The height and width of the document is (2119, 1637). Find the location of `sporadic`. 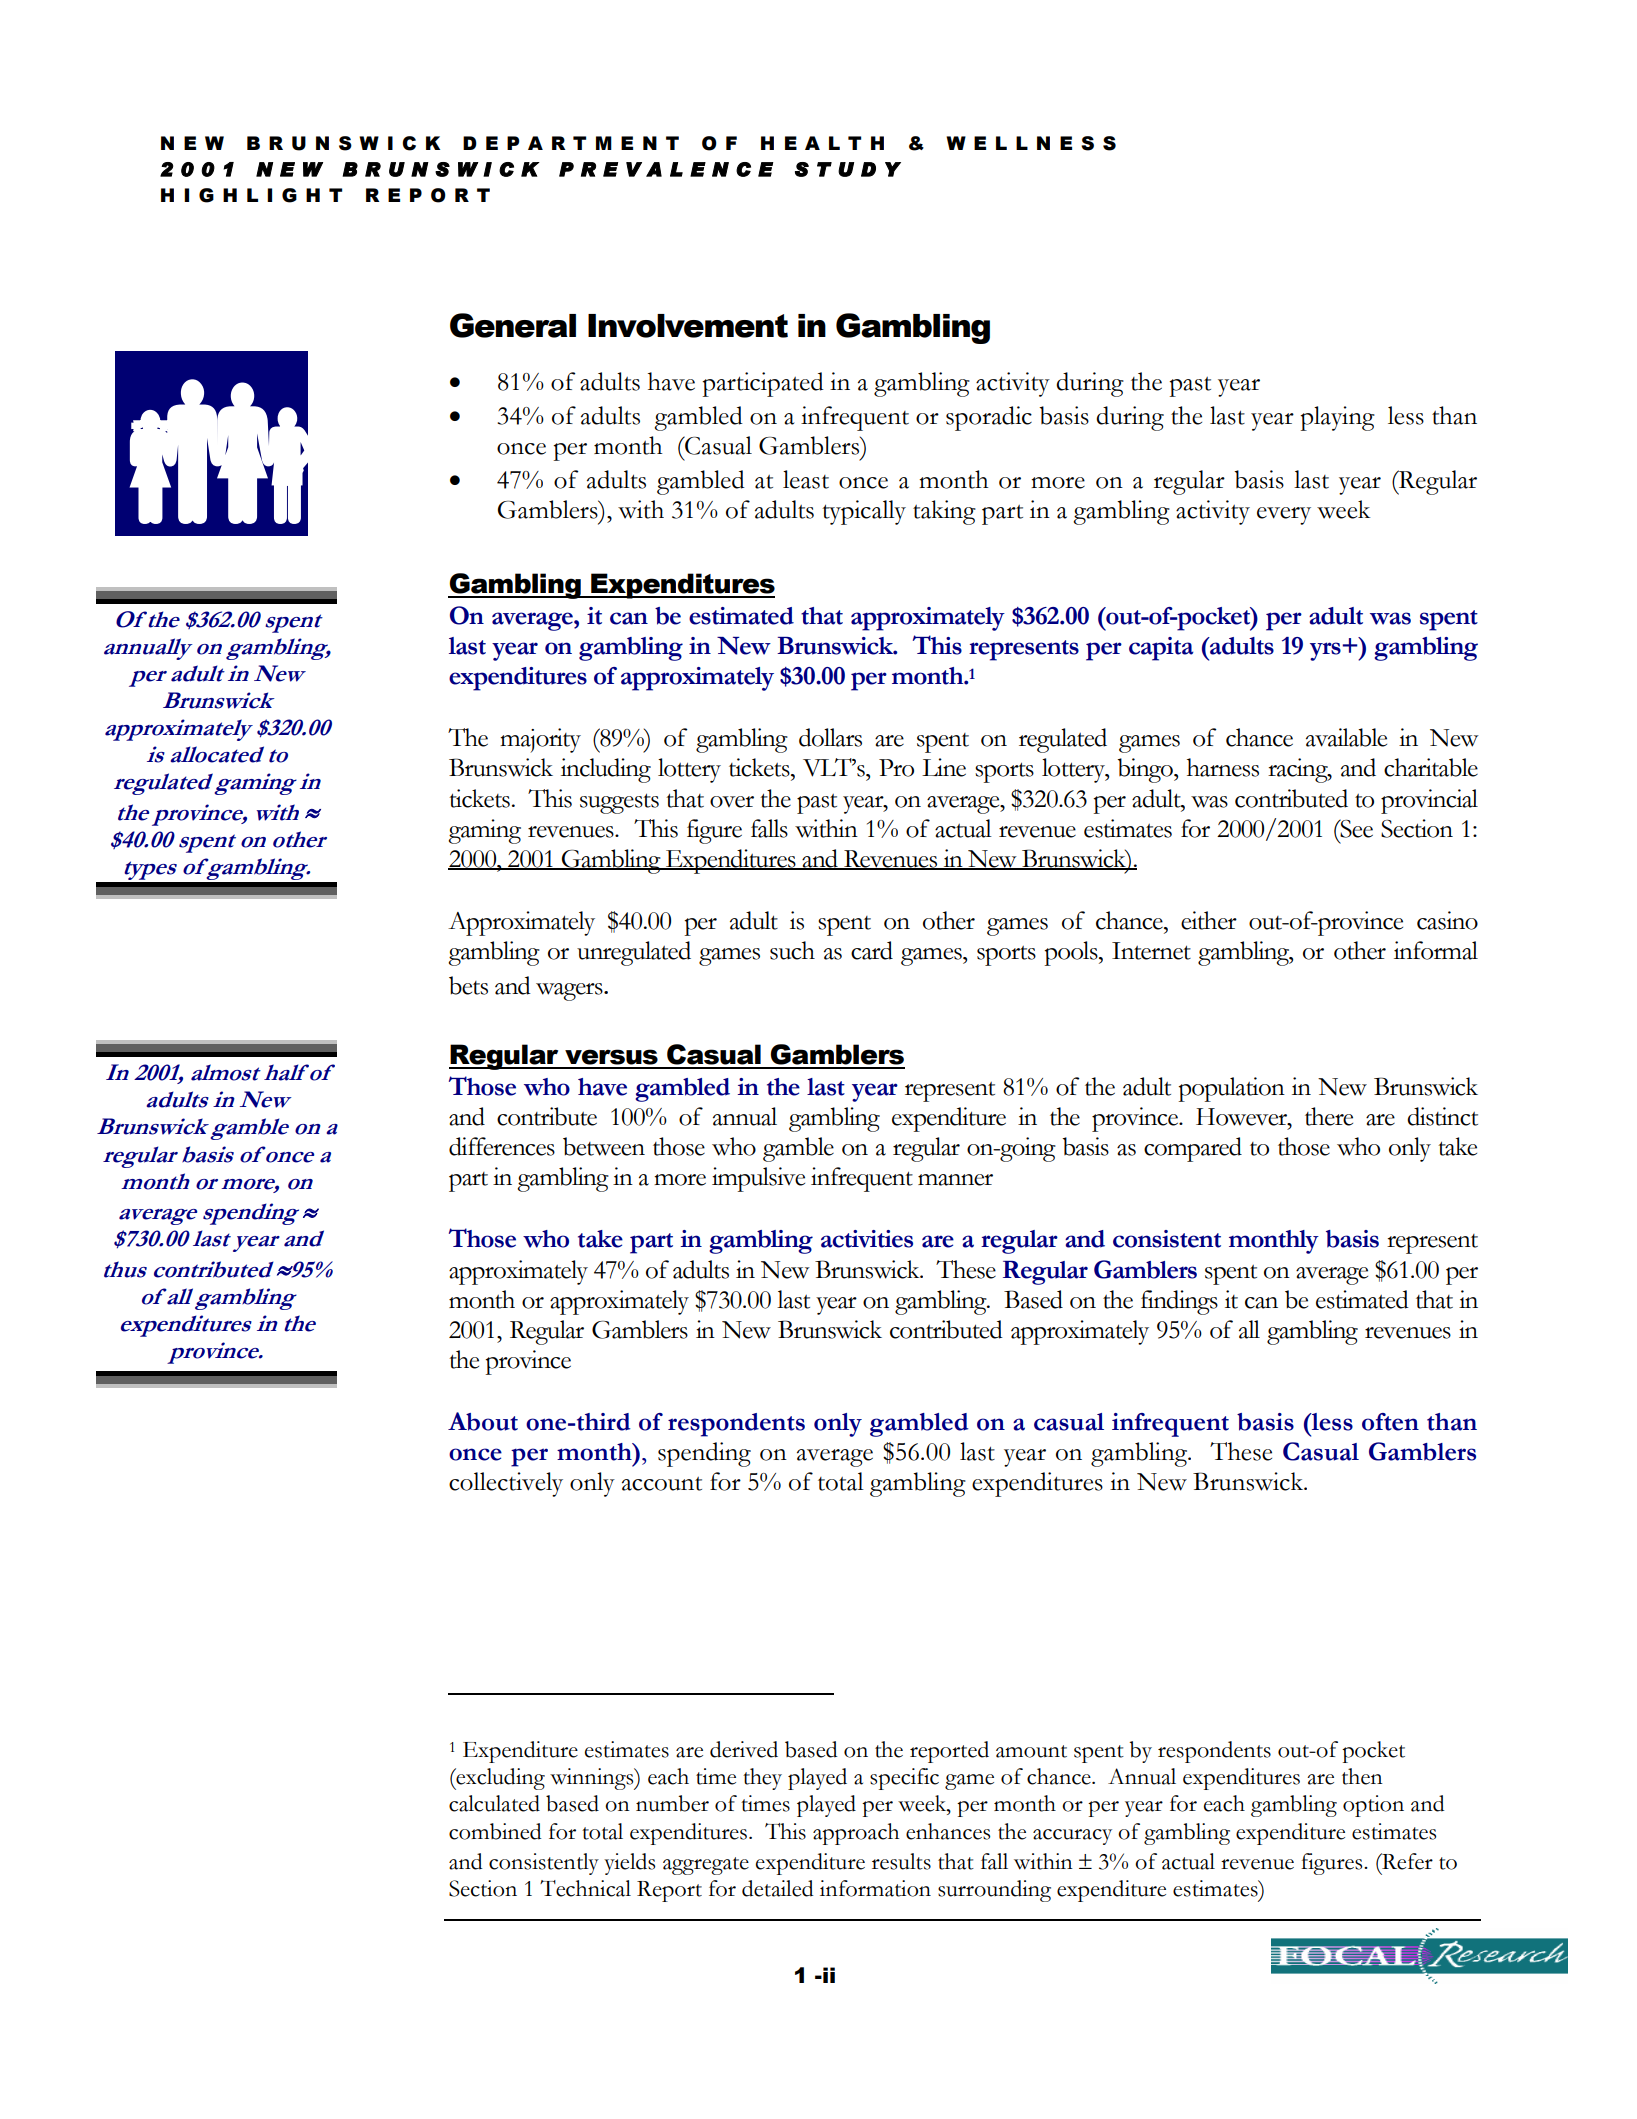

sporadic is located at coordinates (989, 418).
